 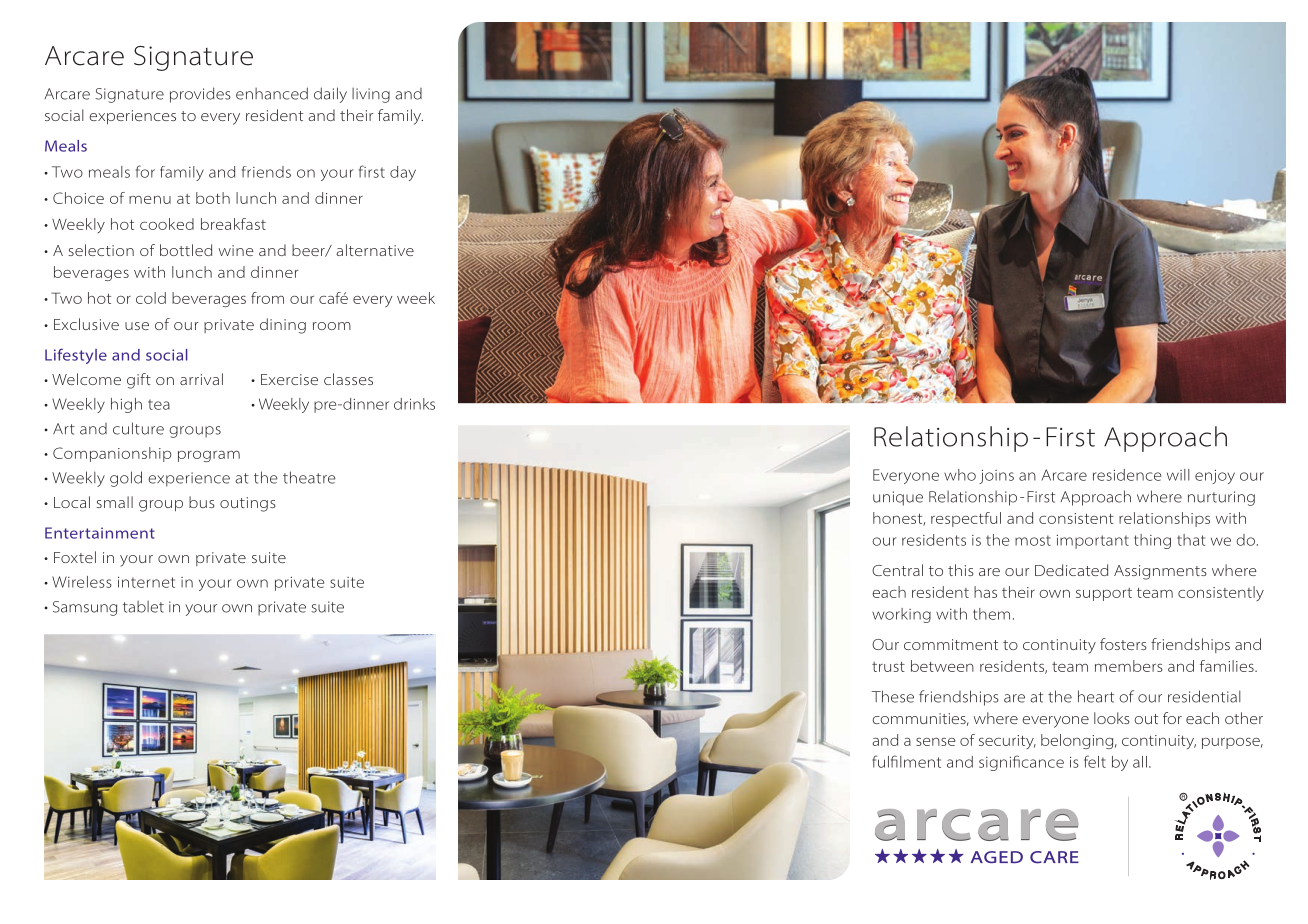 What do you see at coordinates (283, 326) in the page?
I see `dining` at bounding box center [283, 326].
